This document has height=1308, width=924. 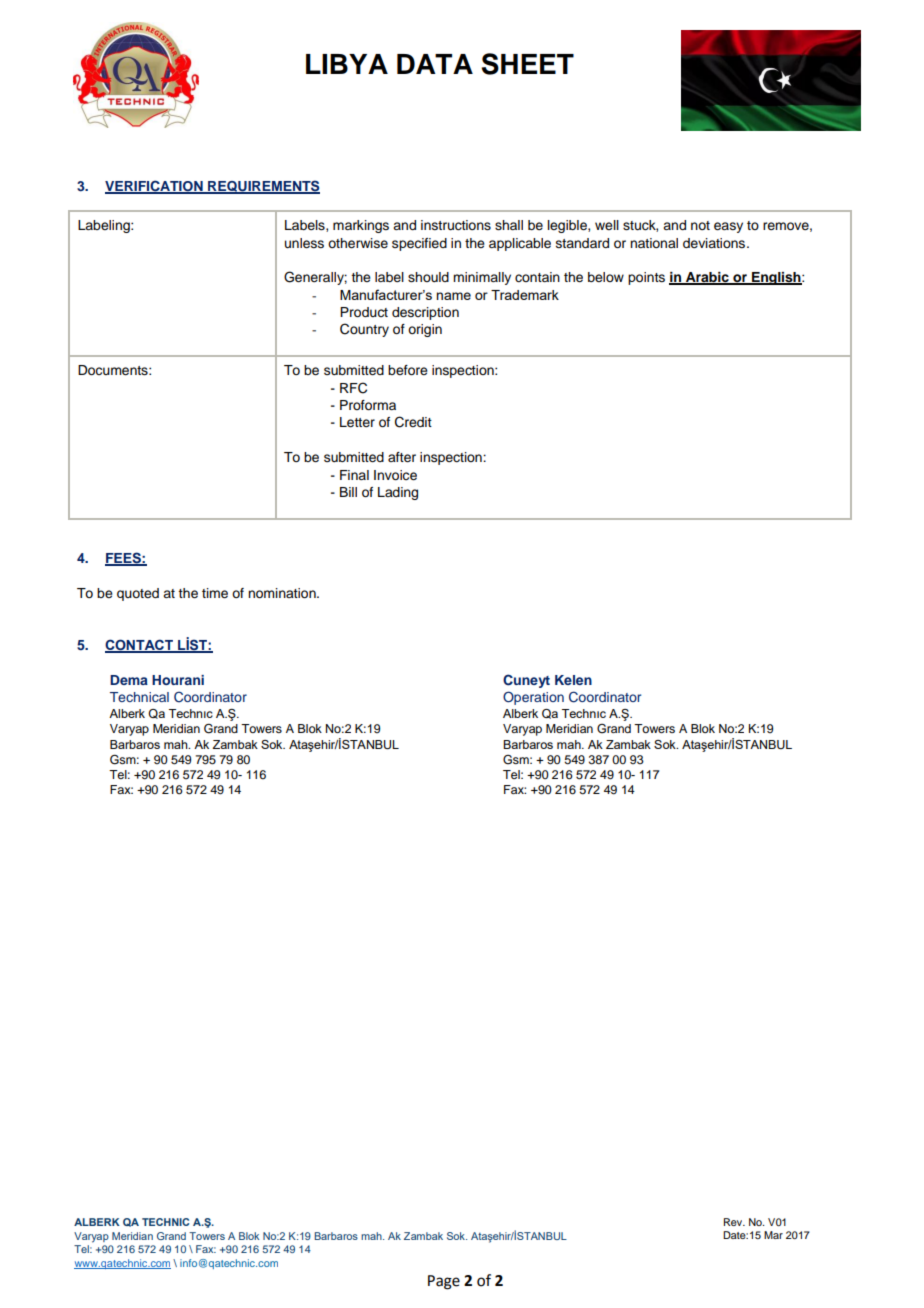 I want to click on Operation, so click(x=533, y=698).
